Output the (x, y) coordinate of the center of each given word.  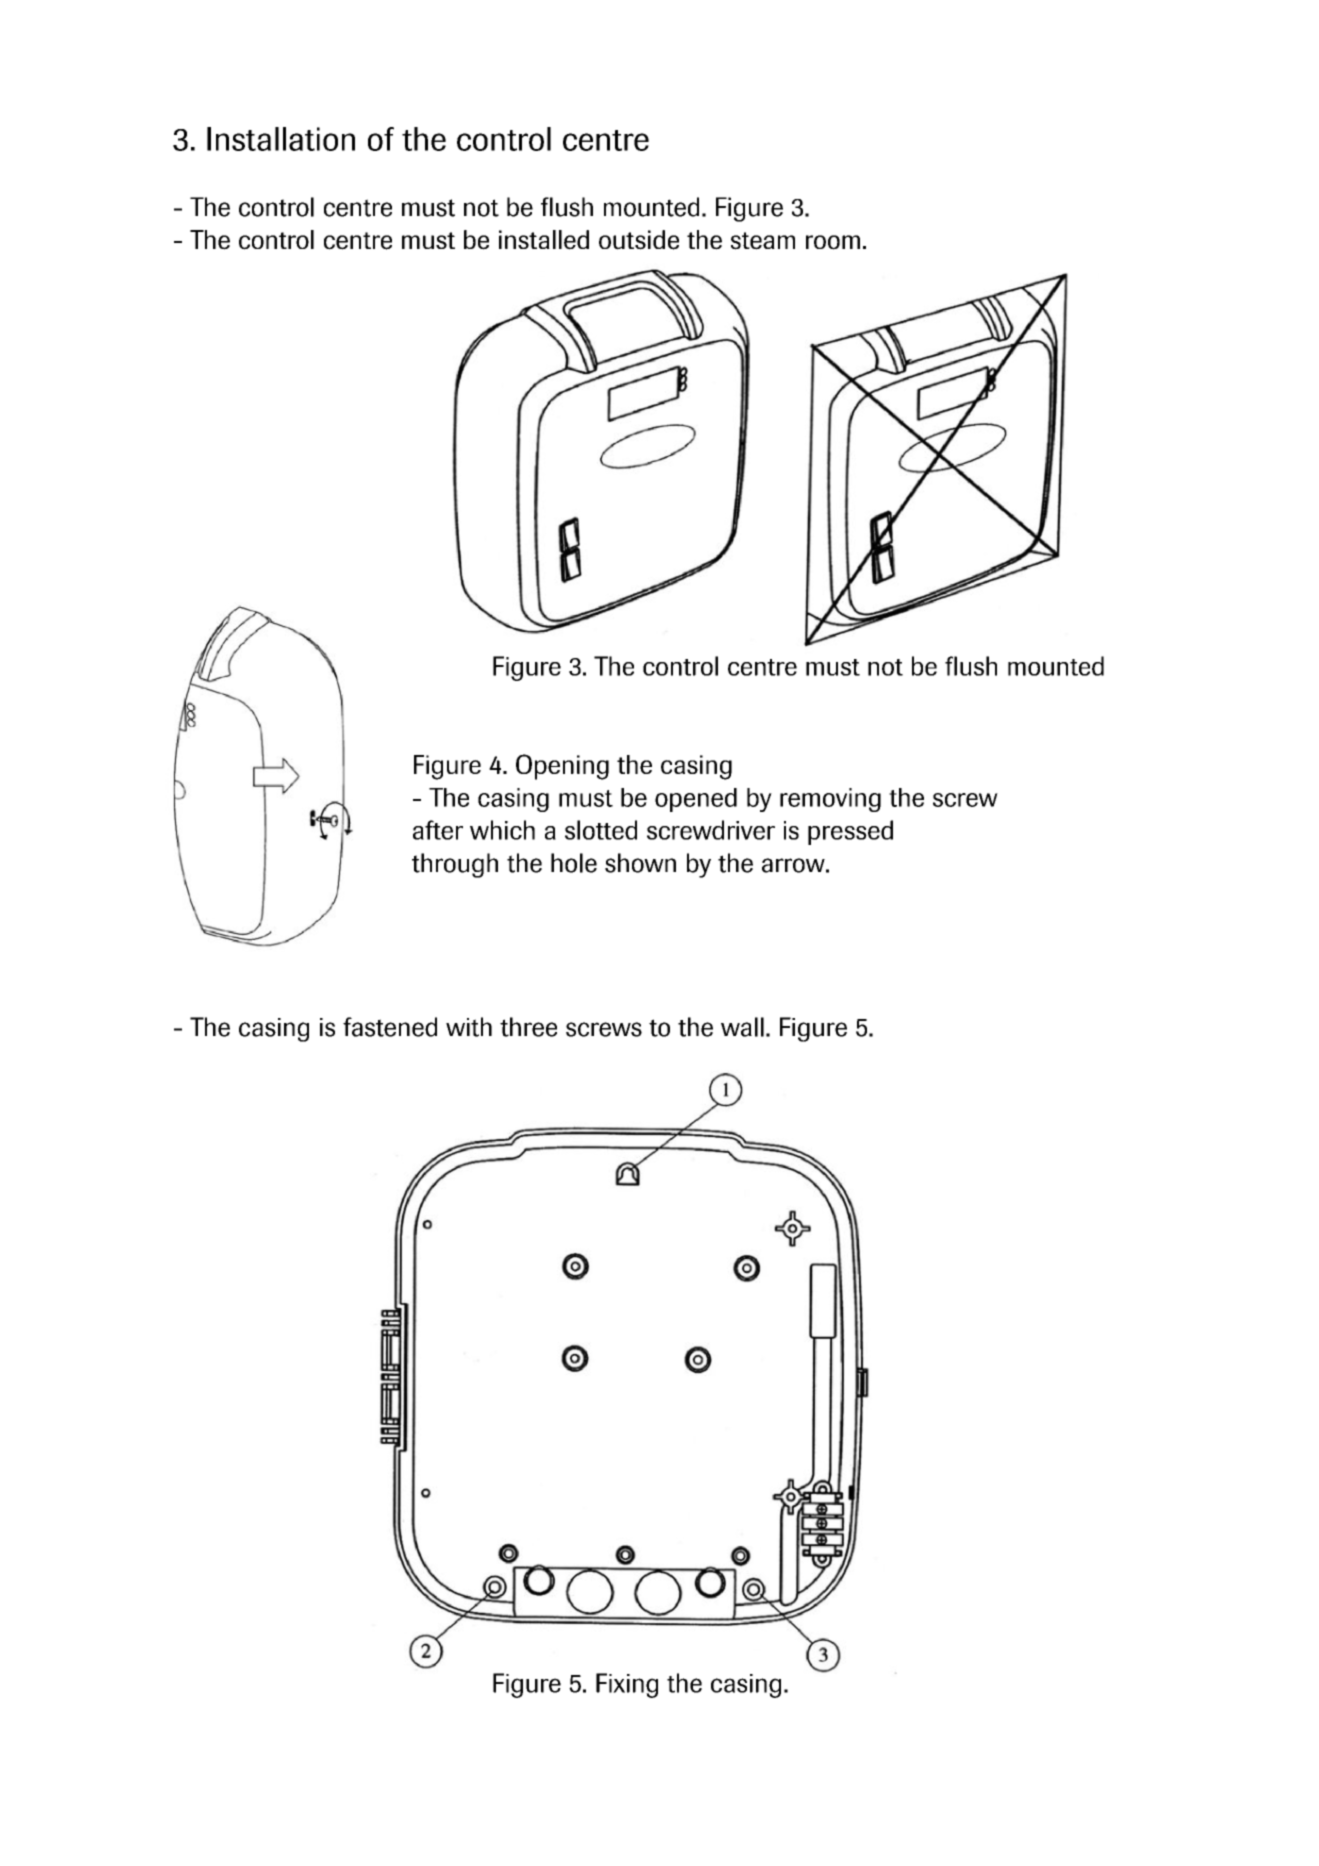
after (438, 830)
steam (763, 241)
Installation (281, 139)
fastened (390, 1027)
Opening (562, 767)
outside (639, 240)
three (528, 1027)
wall (742, 1027)
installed (544, 240)
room (833, 242)
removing (830, 800)
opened (696, 800)
